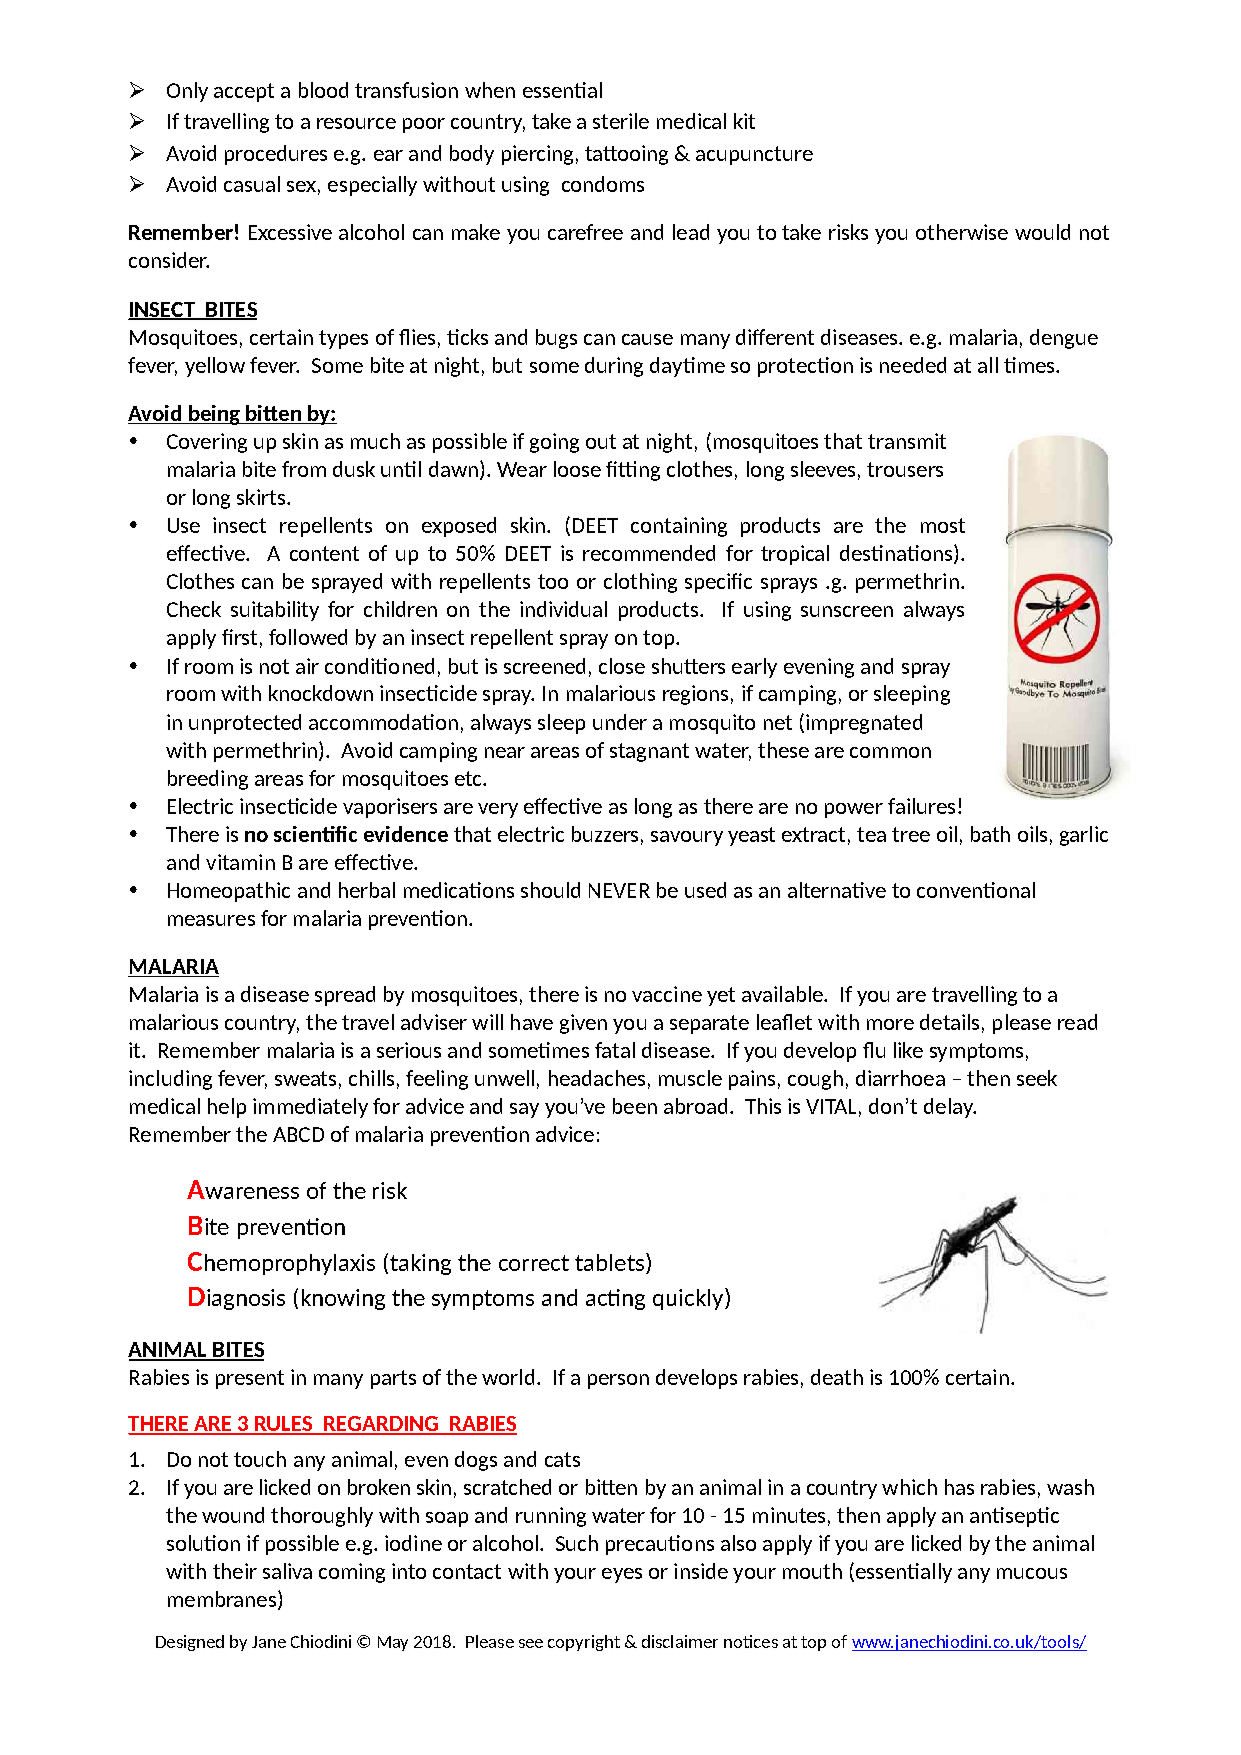  I want to click on delay, so click(949, 1108).
